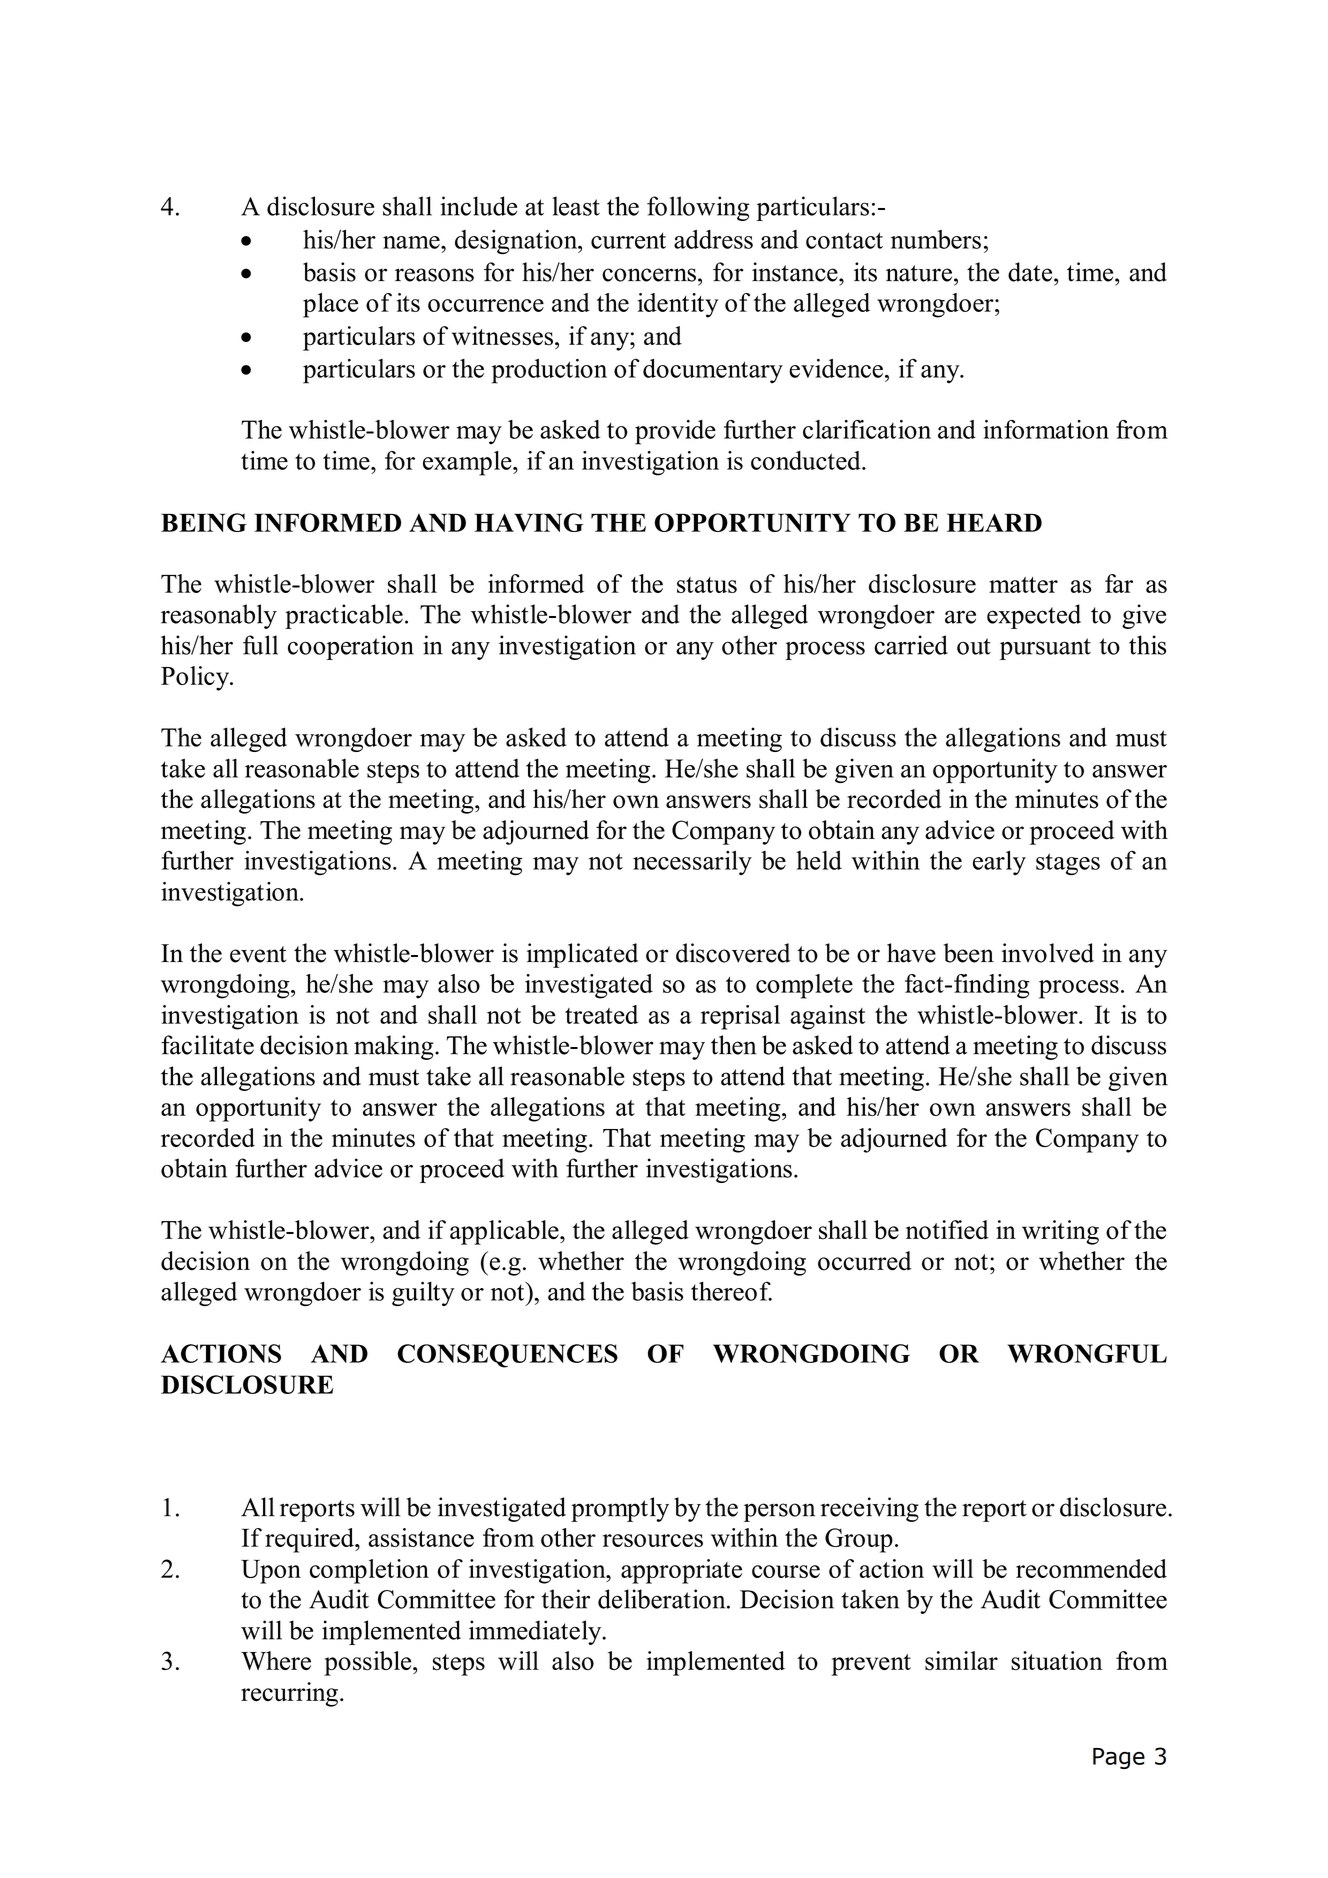  What do you see at coordinates (1031, 272) in the screenshot?
I see `date` at bounding box center [1031, 272].
